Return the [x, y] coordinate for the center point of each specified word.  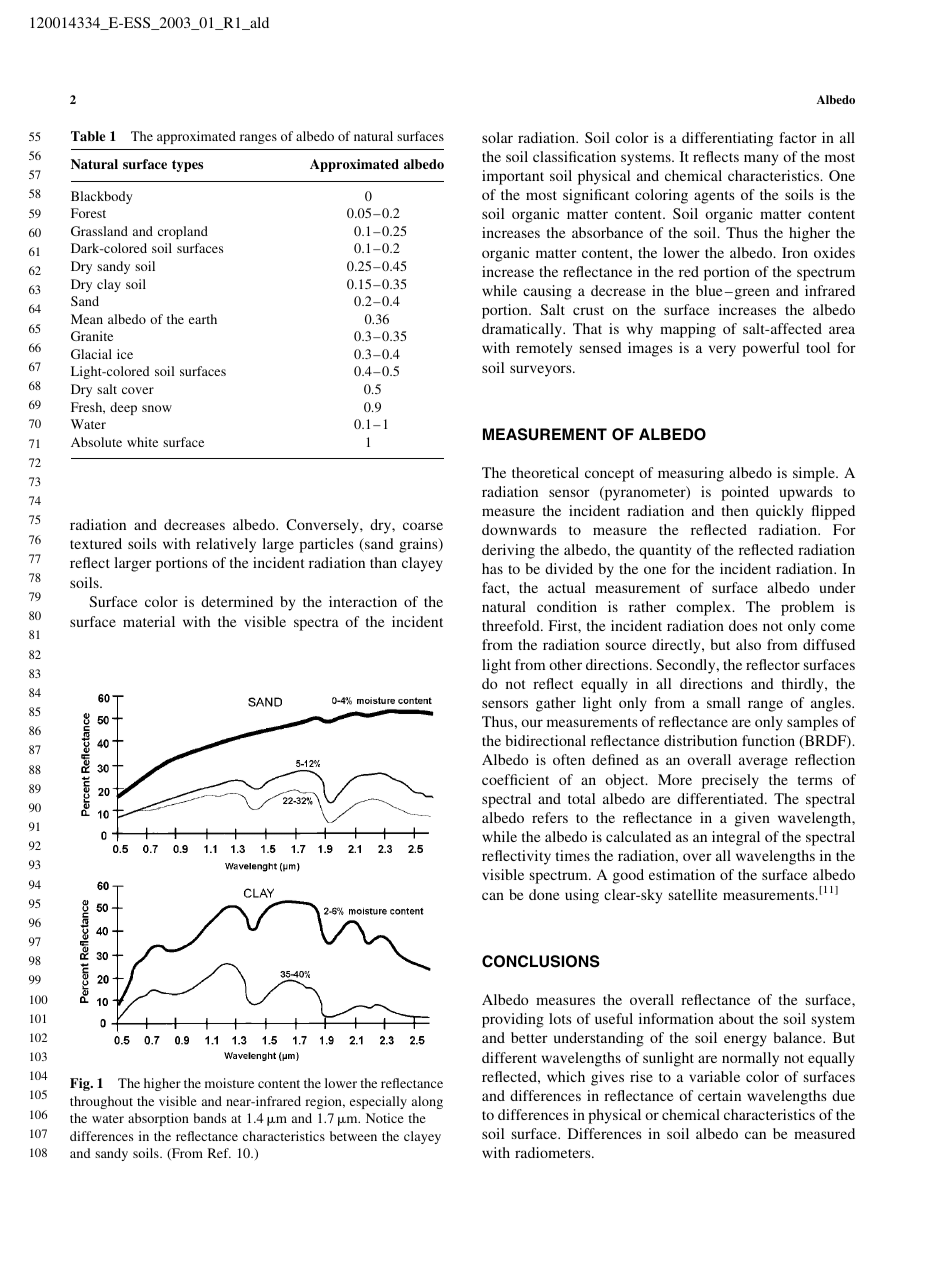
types [187, 166]
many [761, 160]
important [513, 177]
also [748, 644]
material [149, 621]
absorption [158, 1119]
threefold [512, 625]
